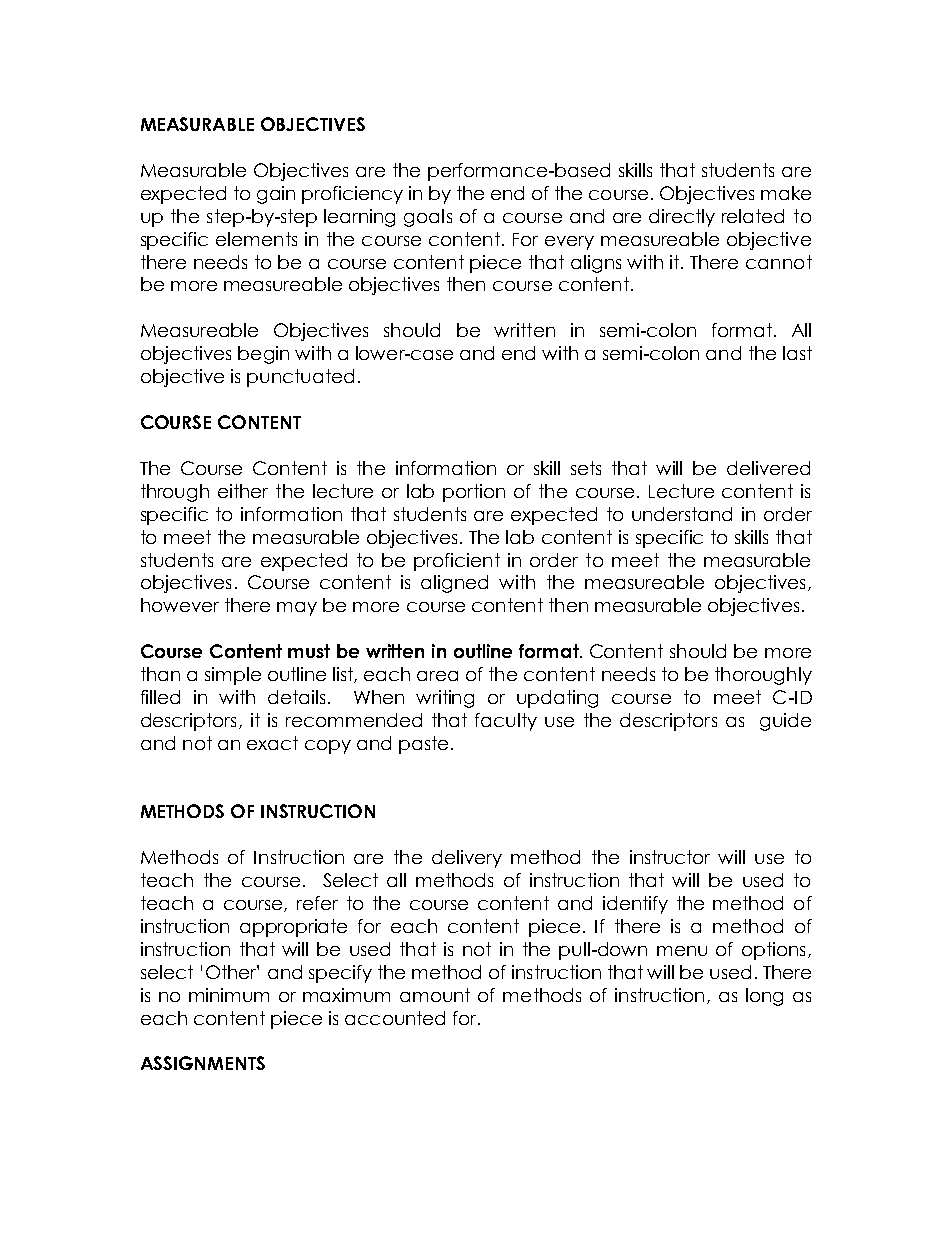 The height and width of the page is (1233, 952). What do you see at coordinates (180, 605) in the page?
I see `however` at bounding box center [180, 605].
